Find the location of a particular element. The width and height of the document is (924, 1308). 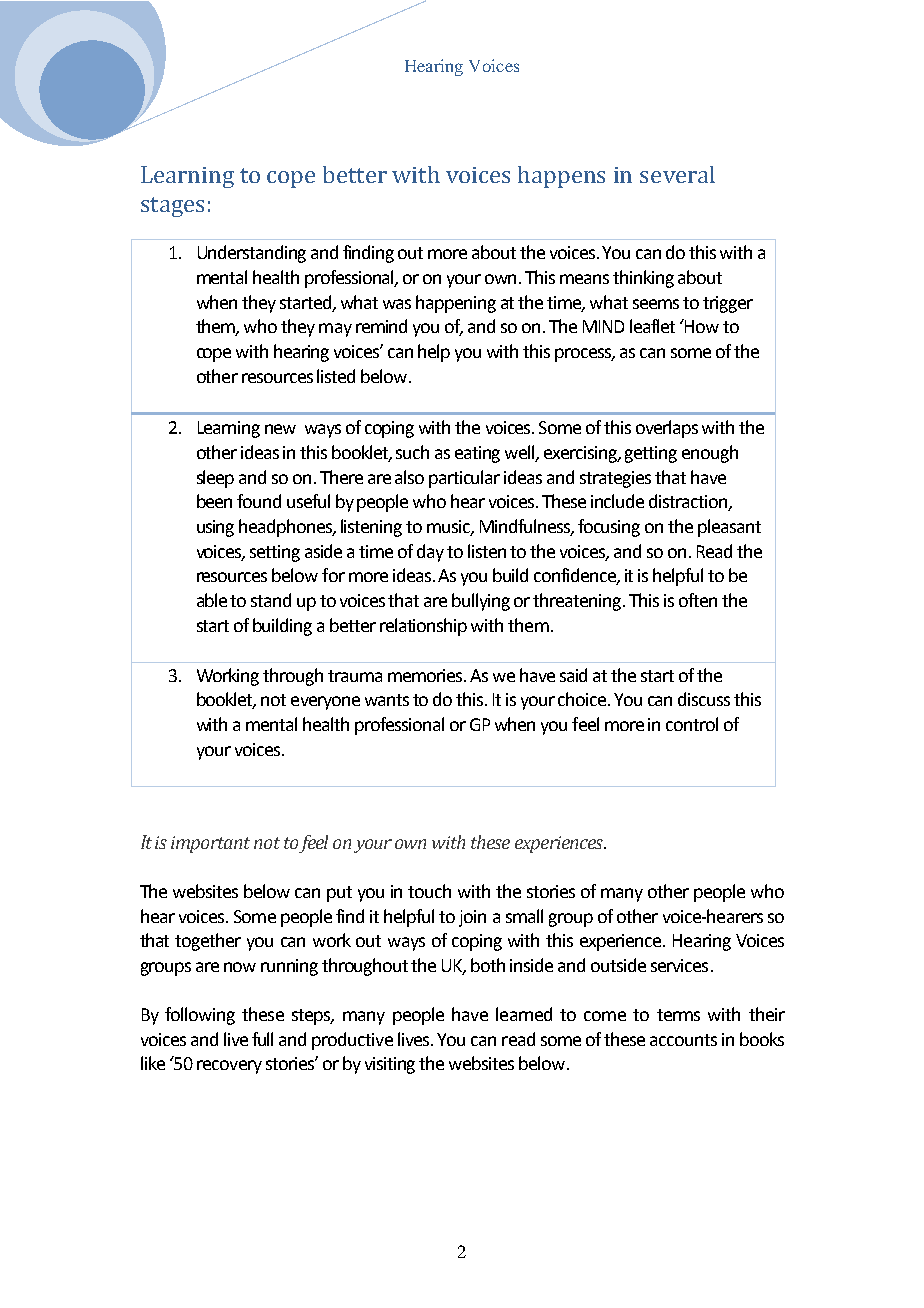

accounts is located at coordinates (683, 1040).
